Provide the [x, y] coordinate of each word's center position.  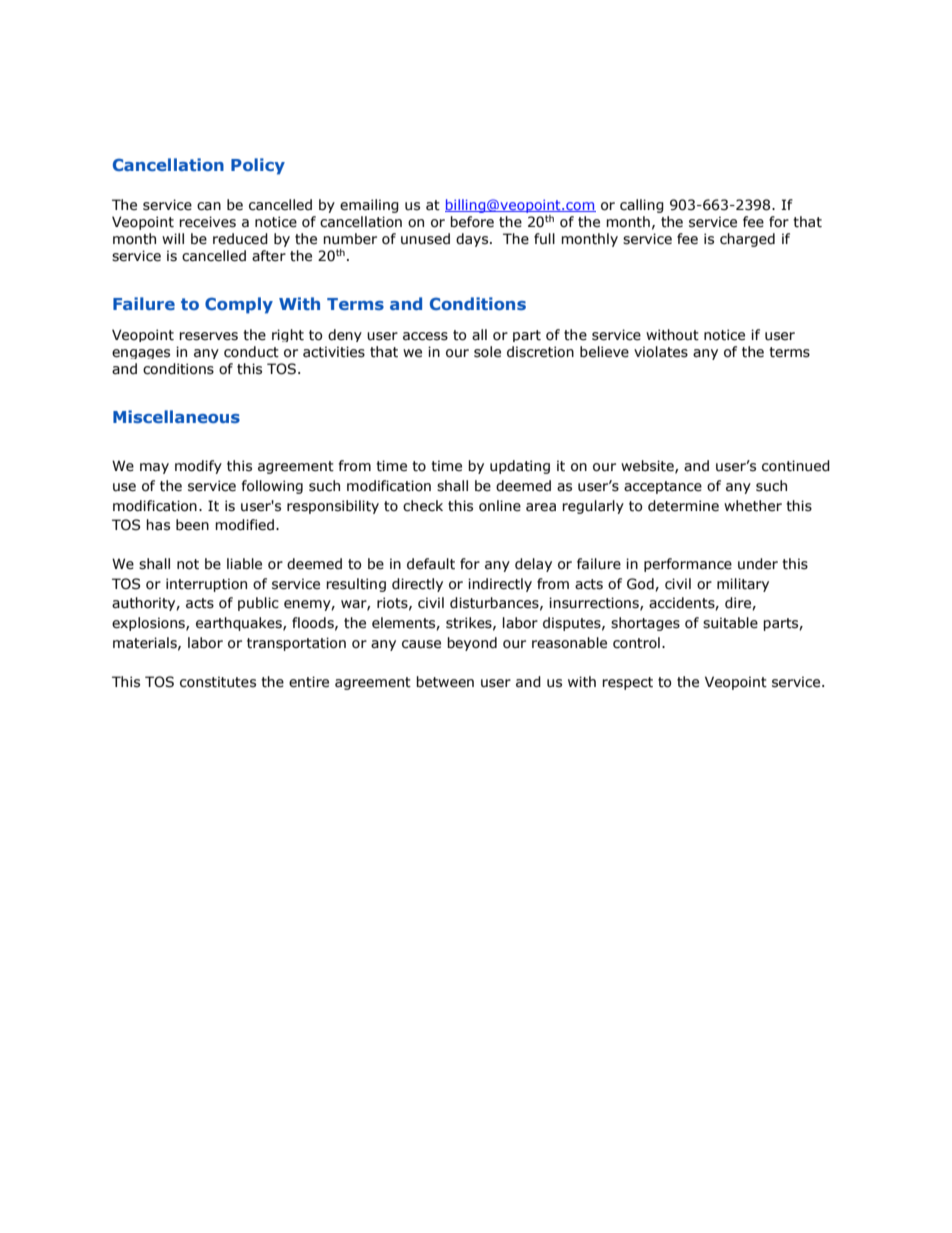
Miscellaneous [176, 416]
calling [642, 206]
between [445, 682]
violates [661, 352]
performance [688, 565]
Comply [239, 305]
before [472, 222]
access [425, 336]
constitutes [218, 682]
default [431, 564]
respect [627, 683]
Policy [258, 166]
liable [244, 564]
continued [796, 466]
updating [520, 467]
